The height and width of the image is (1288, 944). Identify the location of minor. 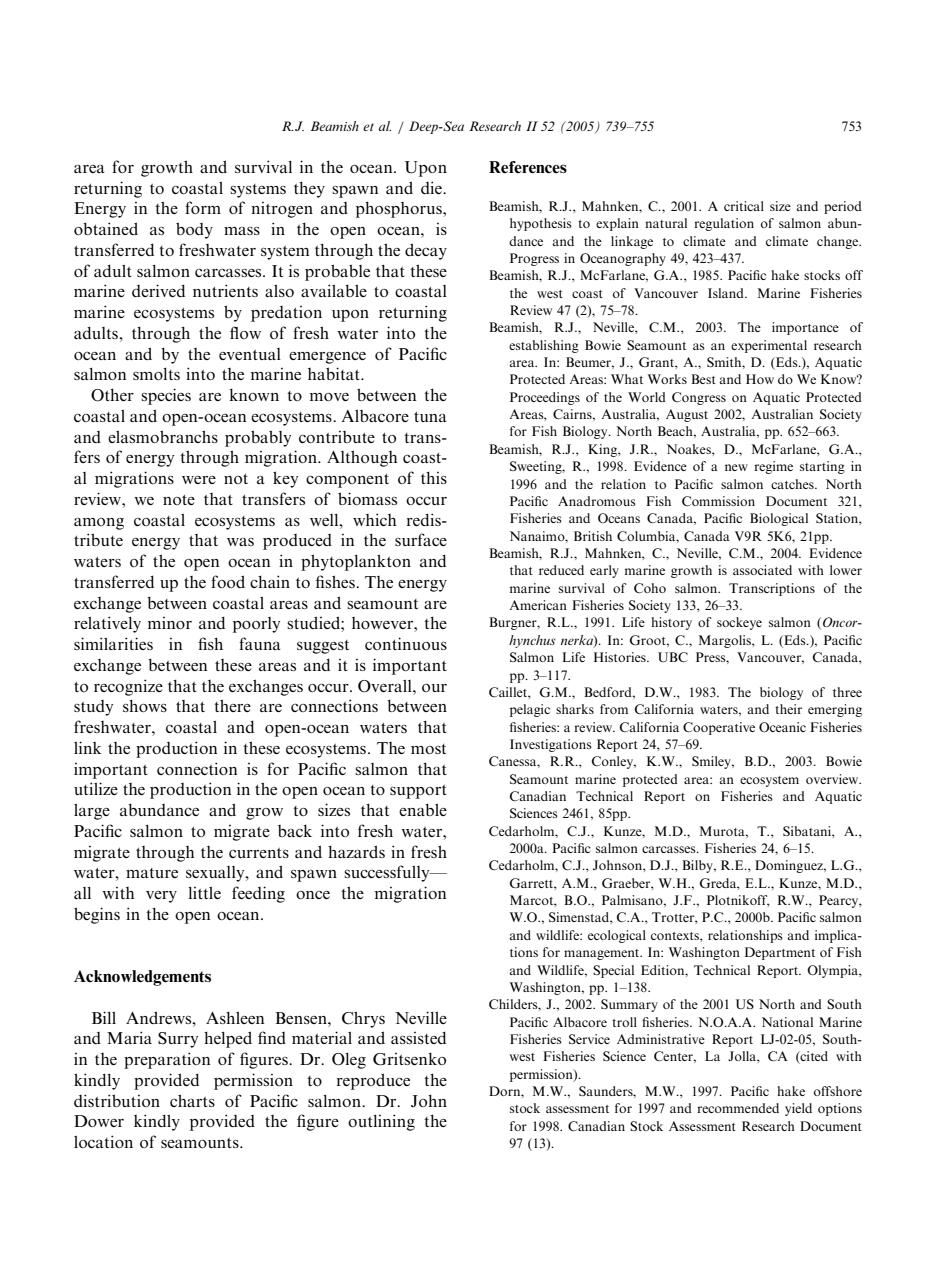
(169, 623).
